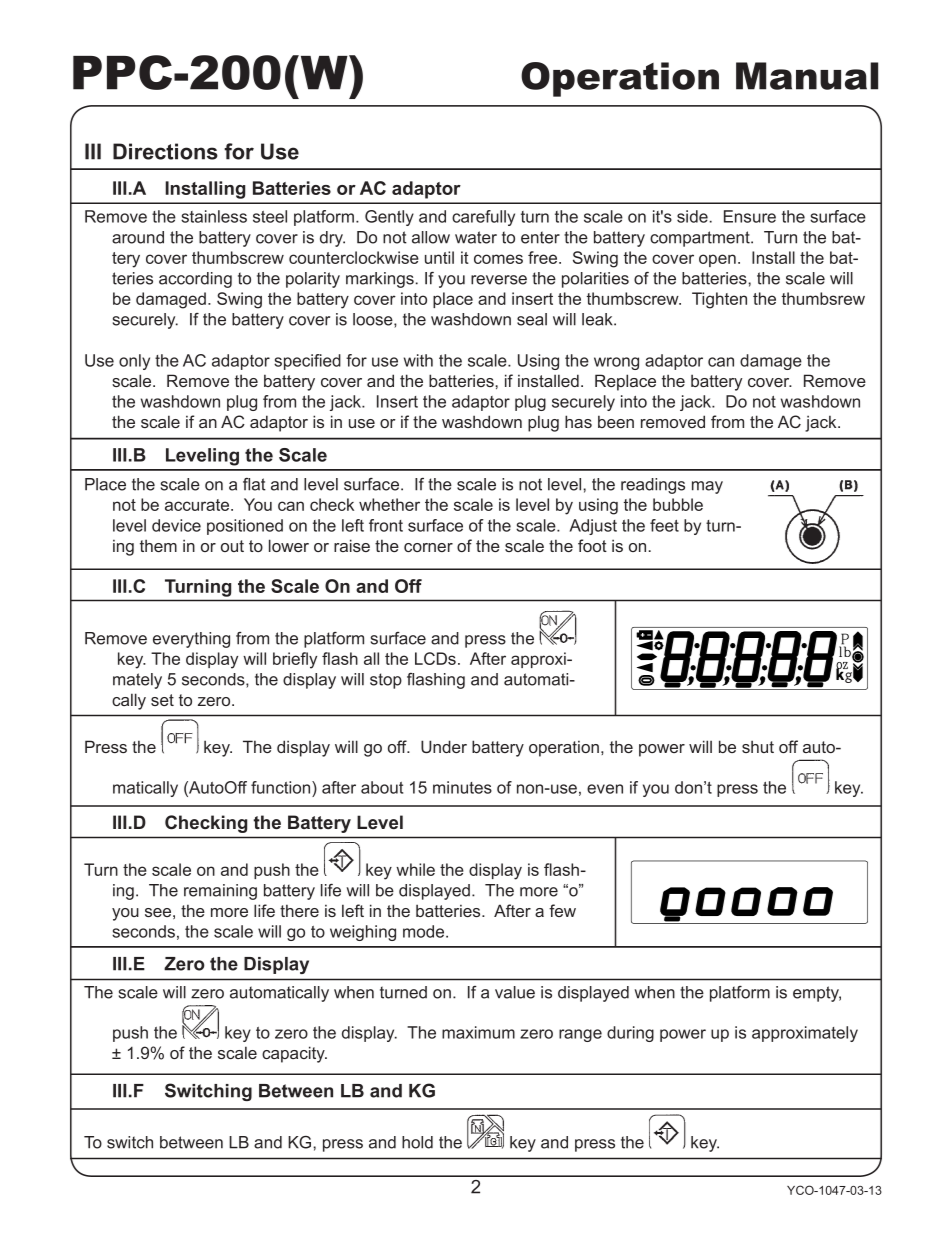 The width and height of the screenshot is (952, 1233). I want to click on capacity, so click(294, 1054).
